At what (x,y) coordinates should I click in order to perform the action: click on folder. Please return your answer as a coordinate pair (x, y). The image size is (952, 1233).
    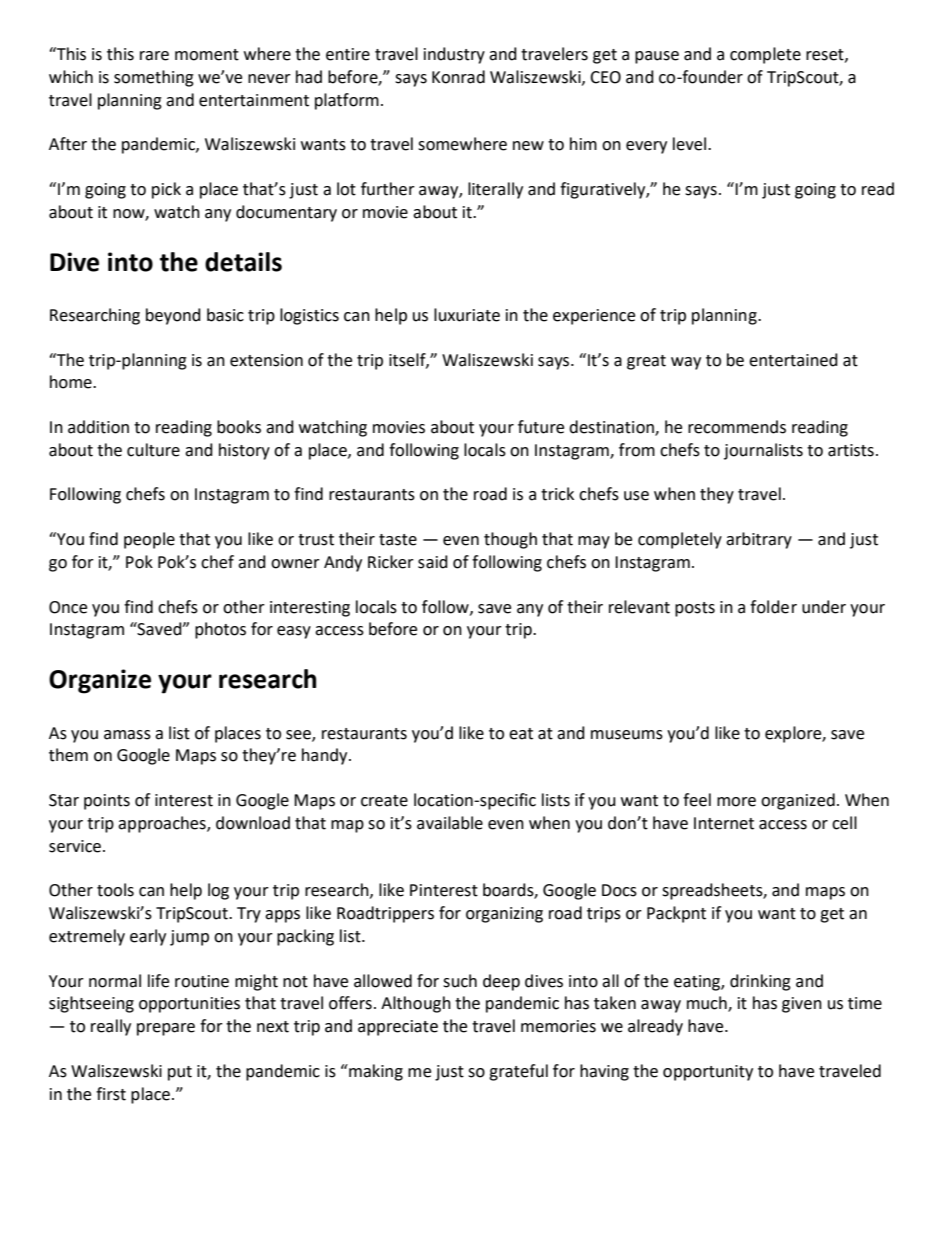
    Looking at the image, I should click on (773, 607).
